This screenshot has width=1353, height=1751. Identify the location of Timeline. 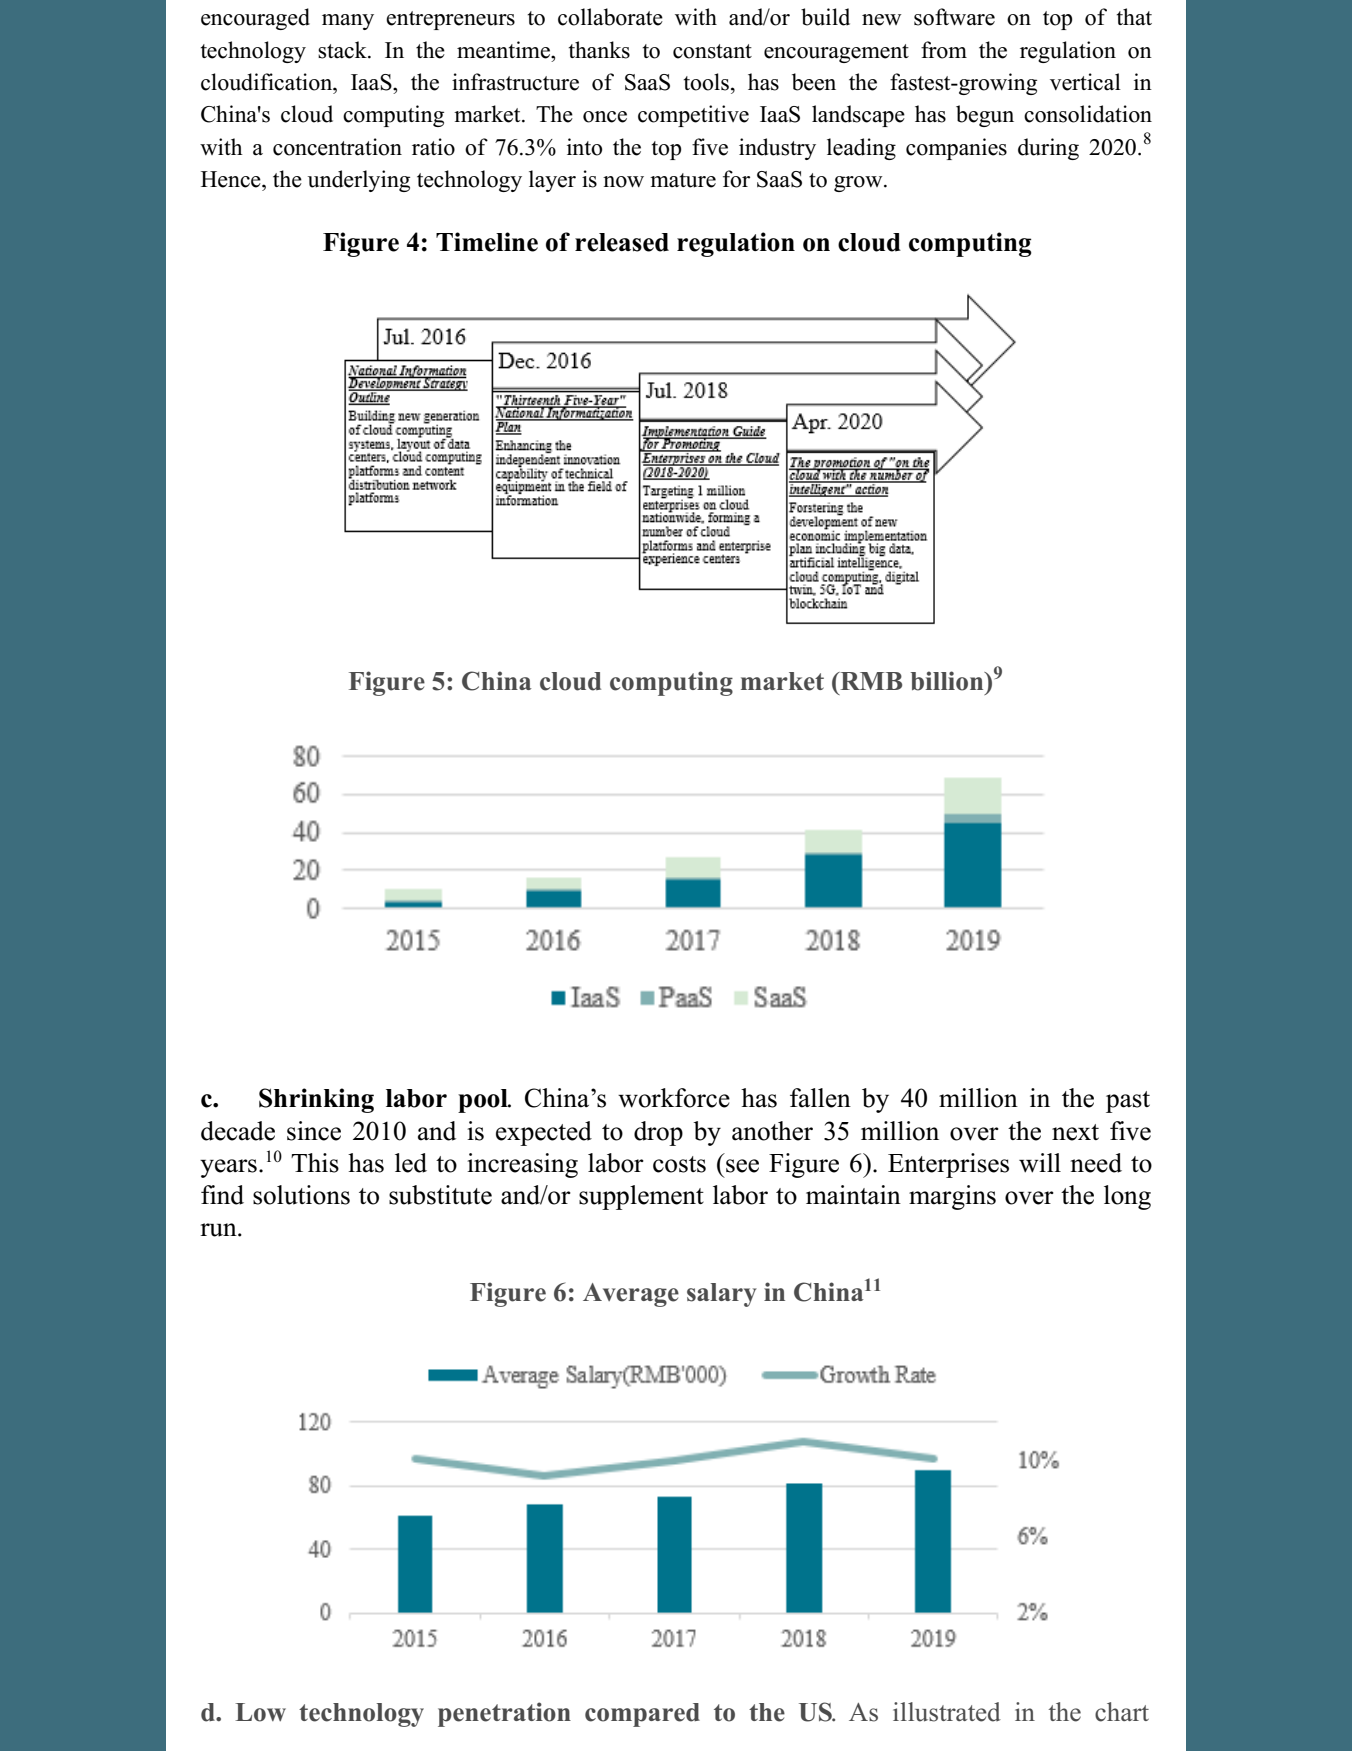
(487, 242).
